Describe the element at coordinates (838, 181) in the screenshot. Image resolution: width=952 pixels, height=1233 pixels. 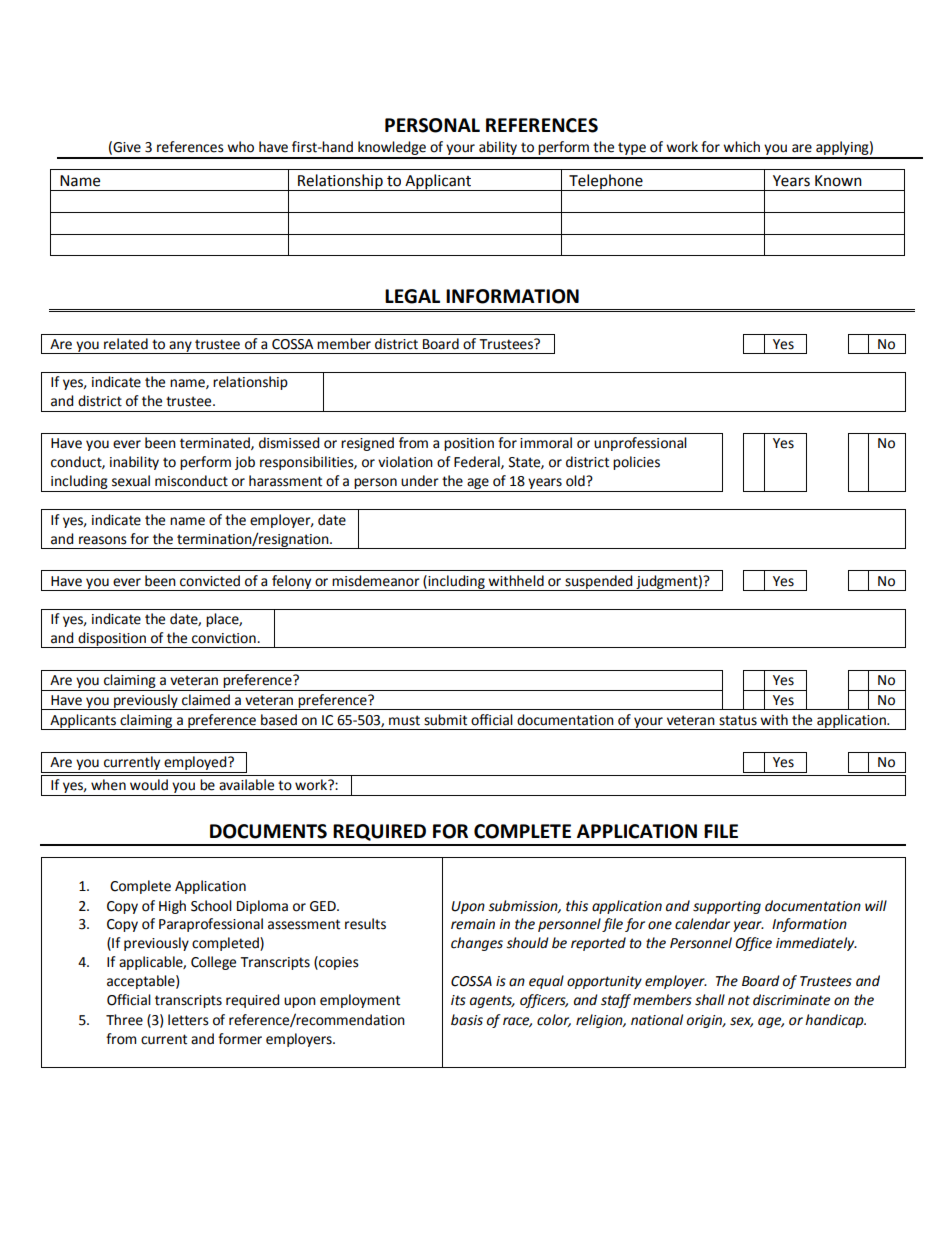
I see `Known` at that location.
